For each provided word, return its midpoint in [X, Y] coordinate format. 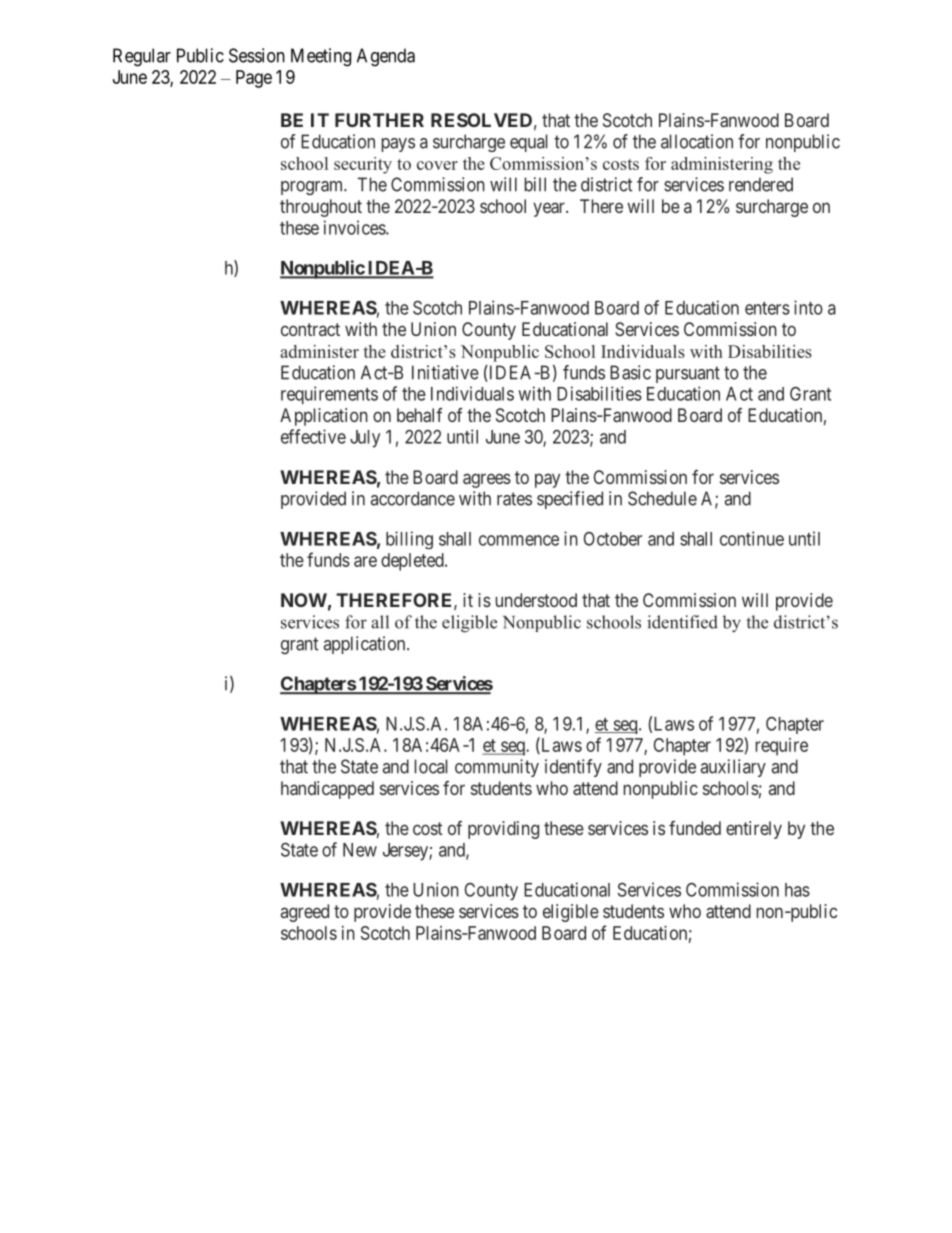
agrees [487, 480]
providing [503, 830]
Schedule [662, 498]
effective [313, 436]
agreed [305, 913]
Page [254, 79]
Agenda [386, 57]
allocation [697, 141]
